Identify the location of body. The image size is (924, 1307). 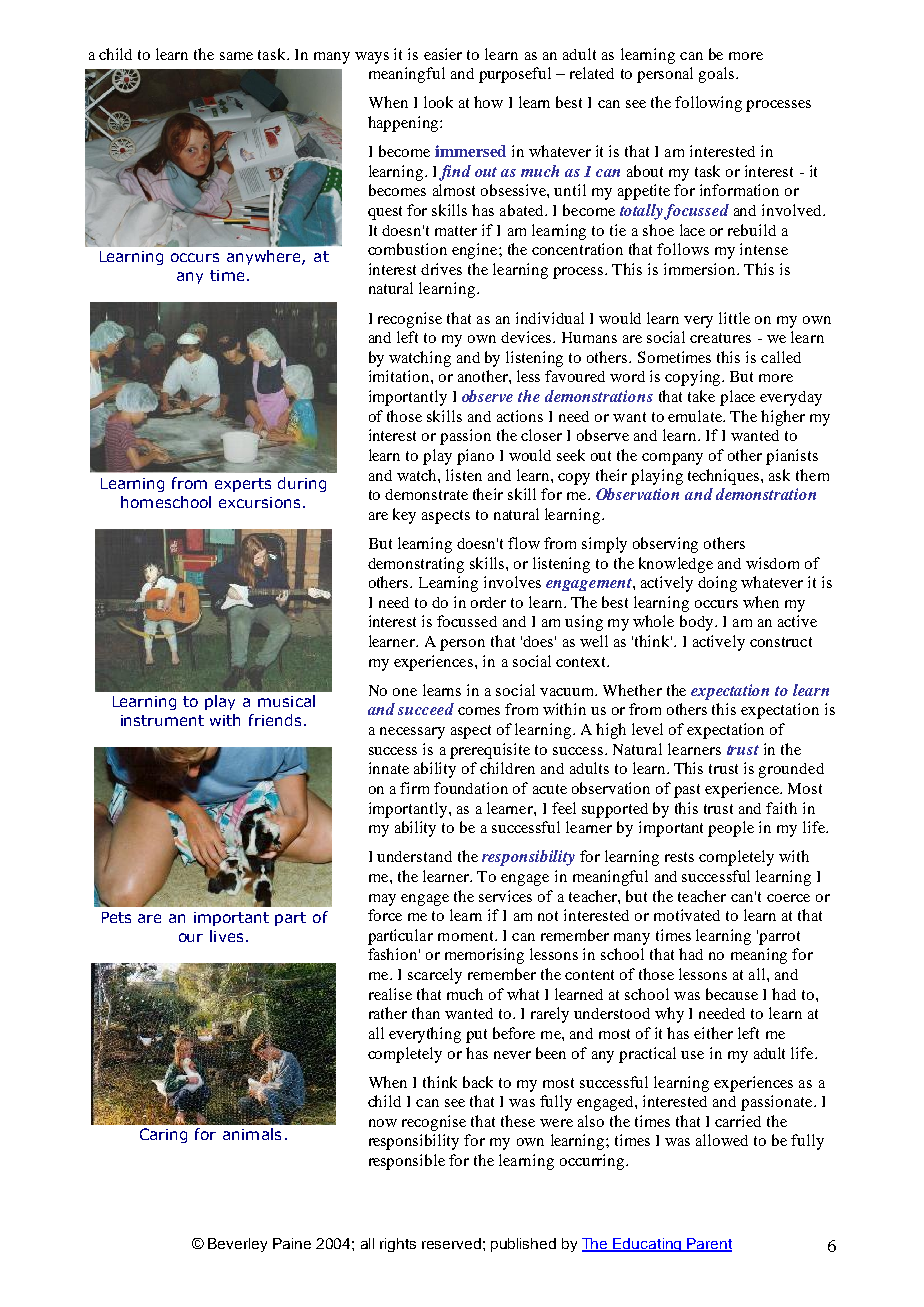
(698, 623).
